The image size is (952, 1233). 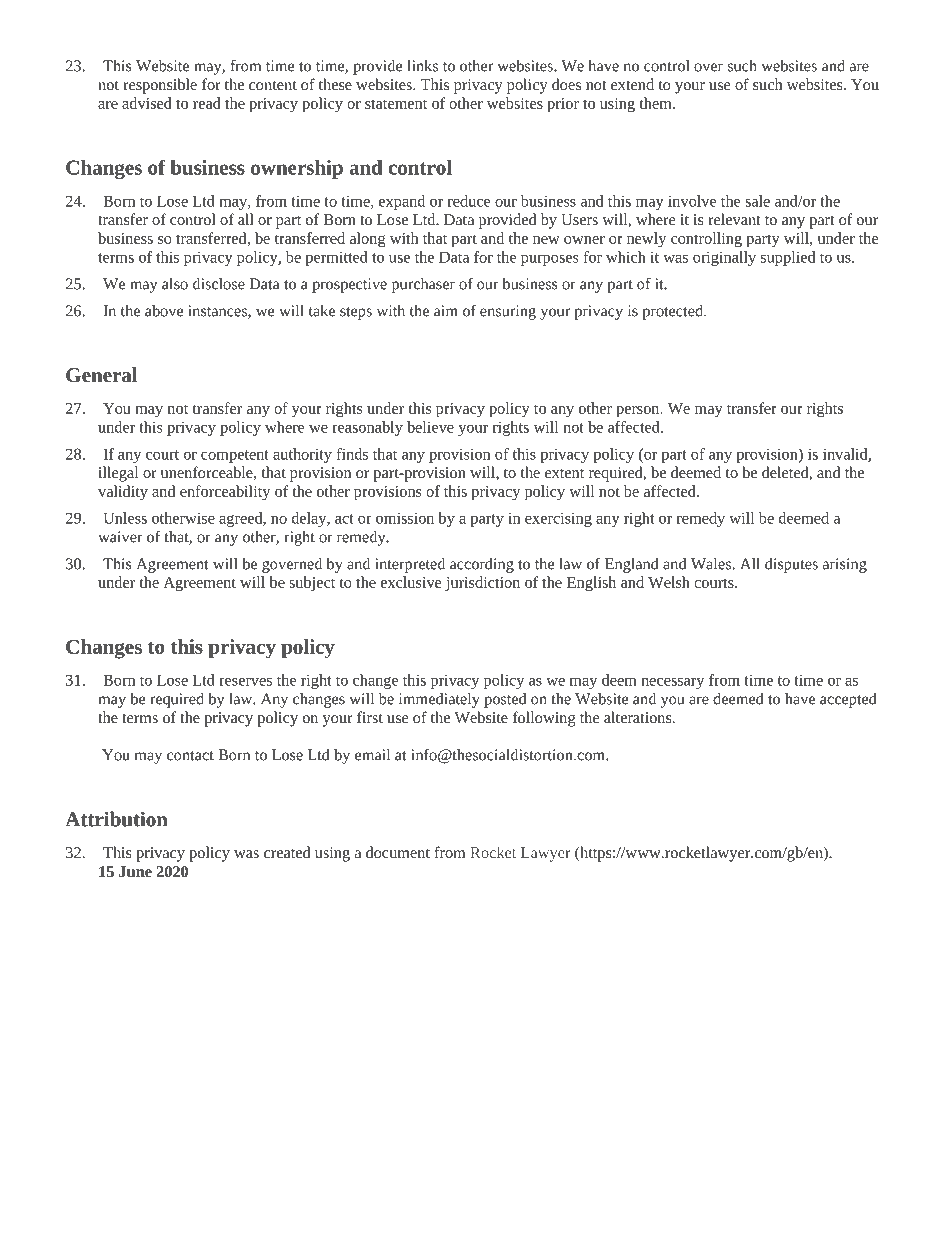 What do you see at coordinates (508, 312) in the page?
I see `ensuring` at bounding box center [508, 312].
